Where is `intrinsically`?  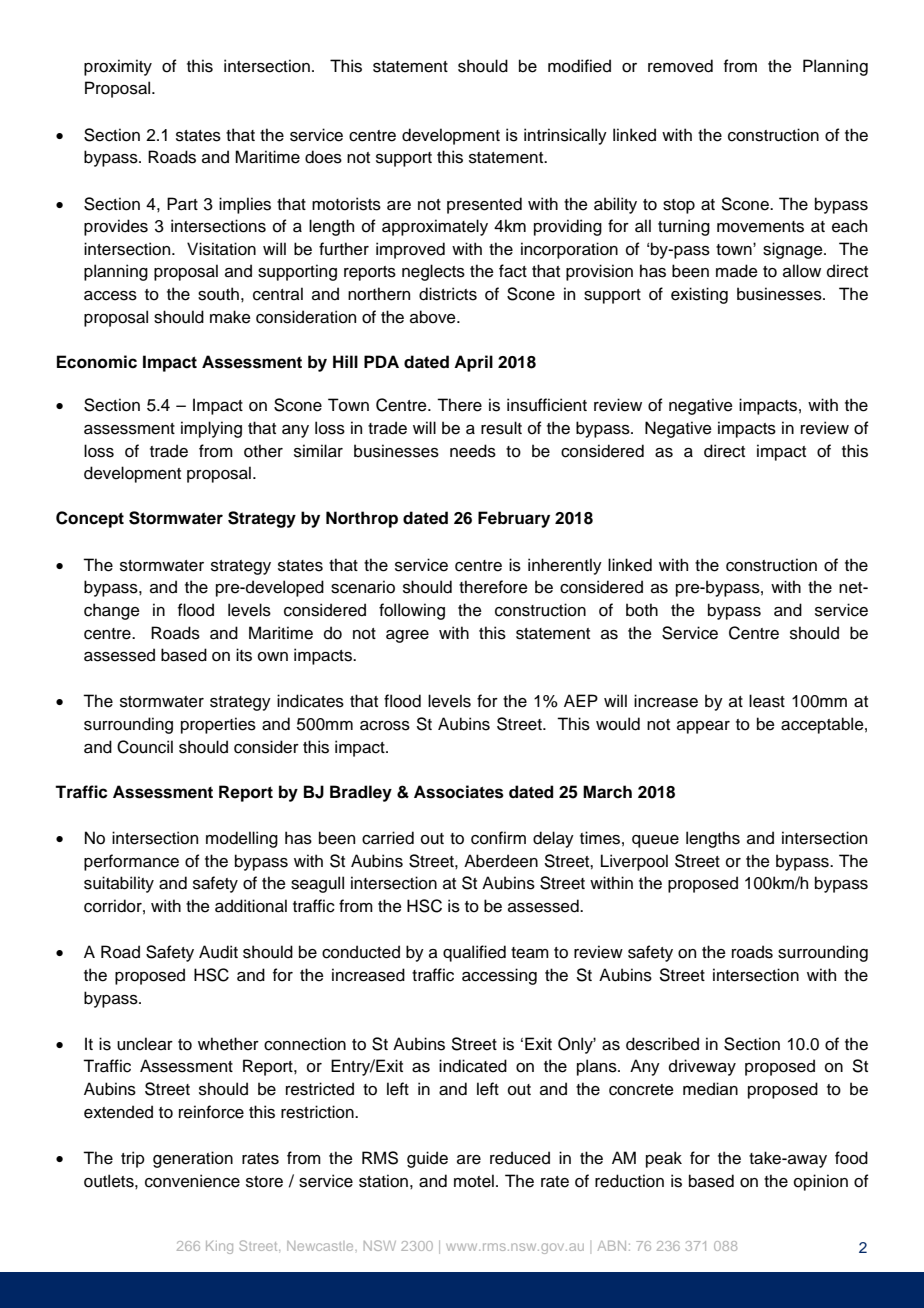
intrinsically is located at coordinates (565, 136).
